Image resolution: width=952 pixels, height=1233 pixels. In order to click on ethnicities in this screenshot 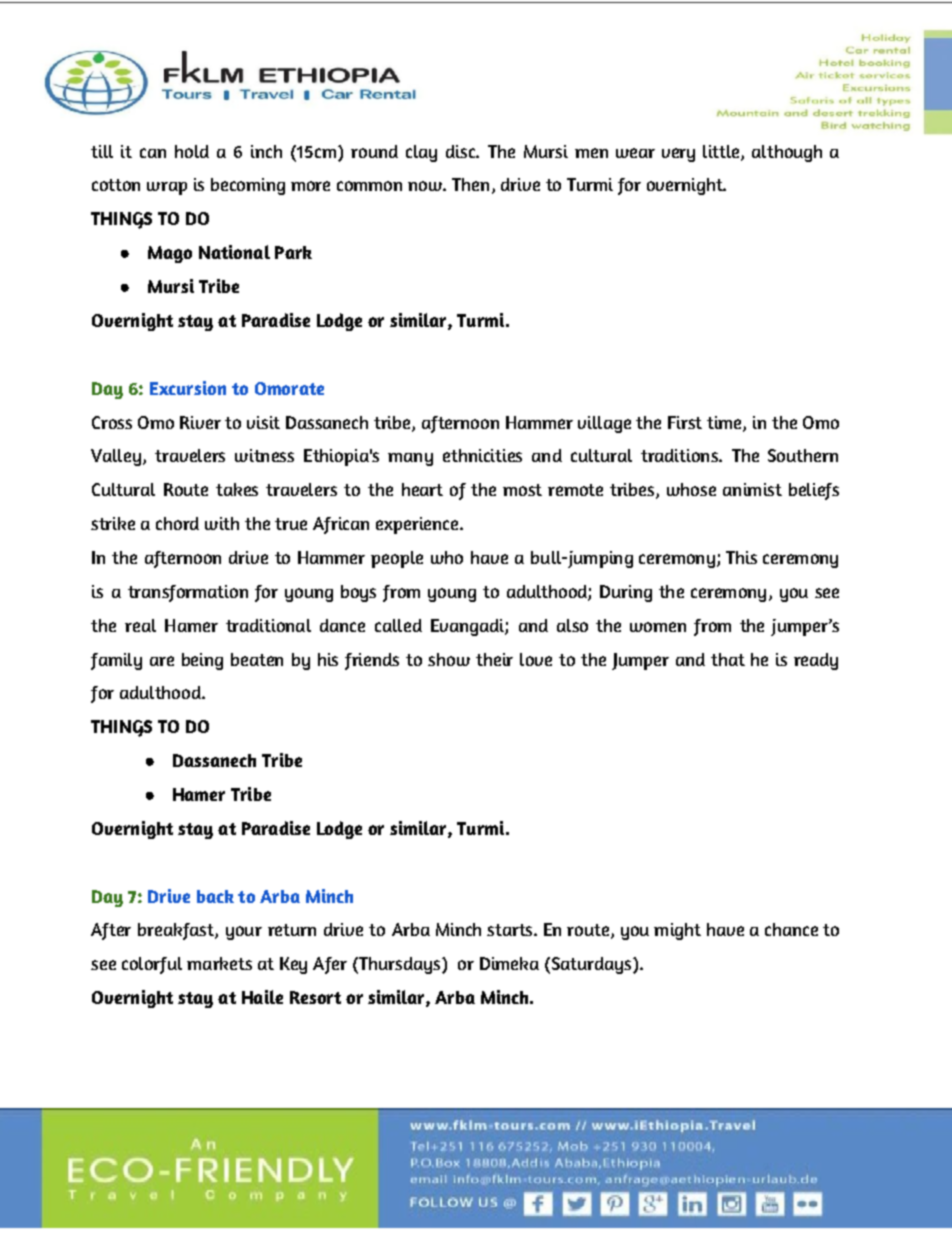, I will do `click(482, 455)`.
